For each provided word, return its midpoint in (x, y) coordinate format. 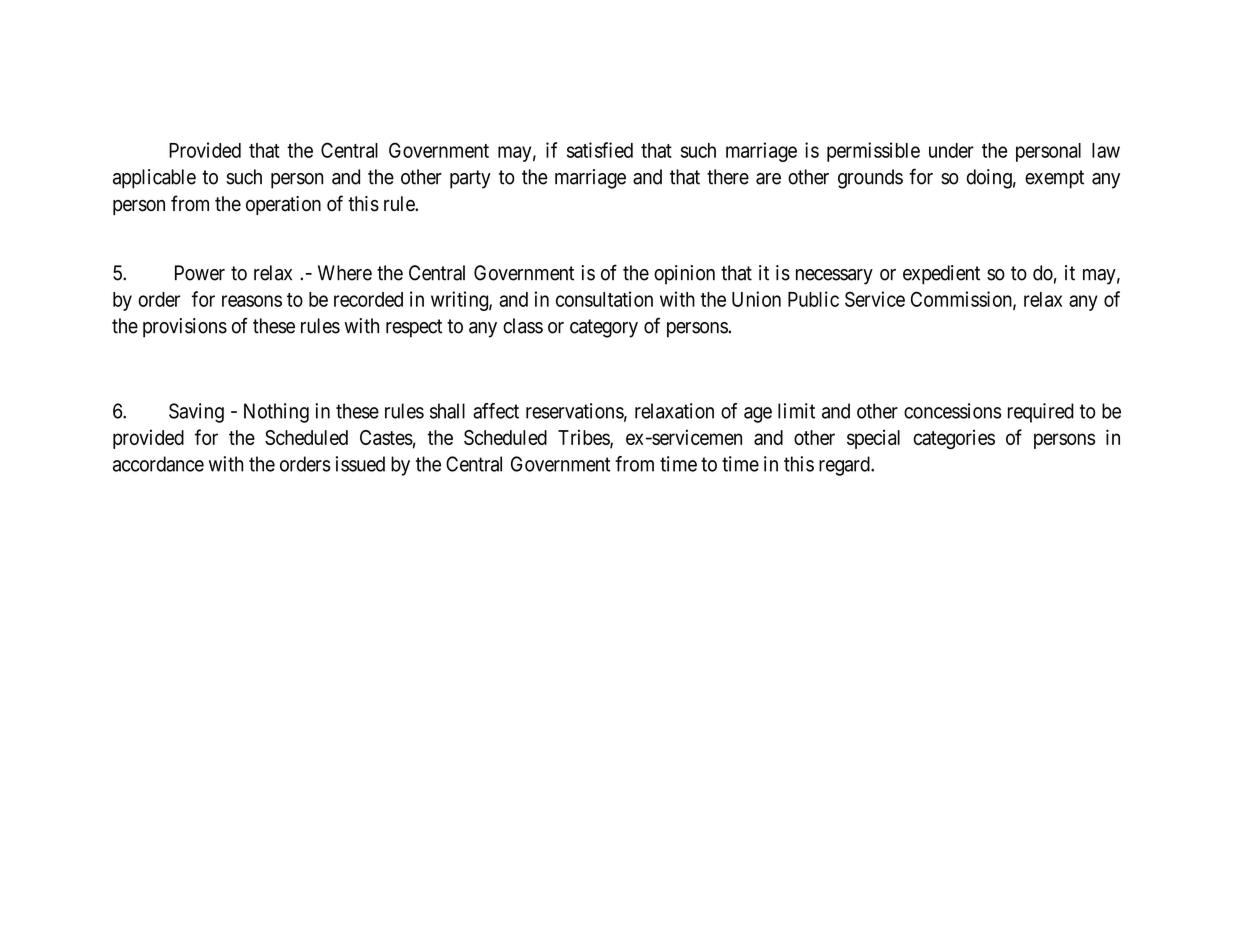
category (604, 328)
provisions (185, 328)
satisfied (600, 150)
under (951, 150)
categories (954, 439)
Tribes (584, 438)
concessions (952, 411)
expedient (941, 275)
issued (360, 464)
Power (200, 273)
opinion (684, 275)
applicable (154, 179)
